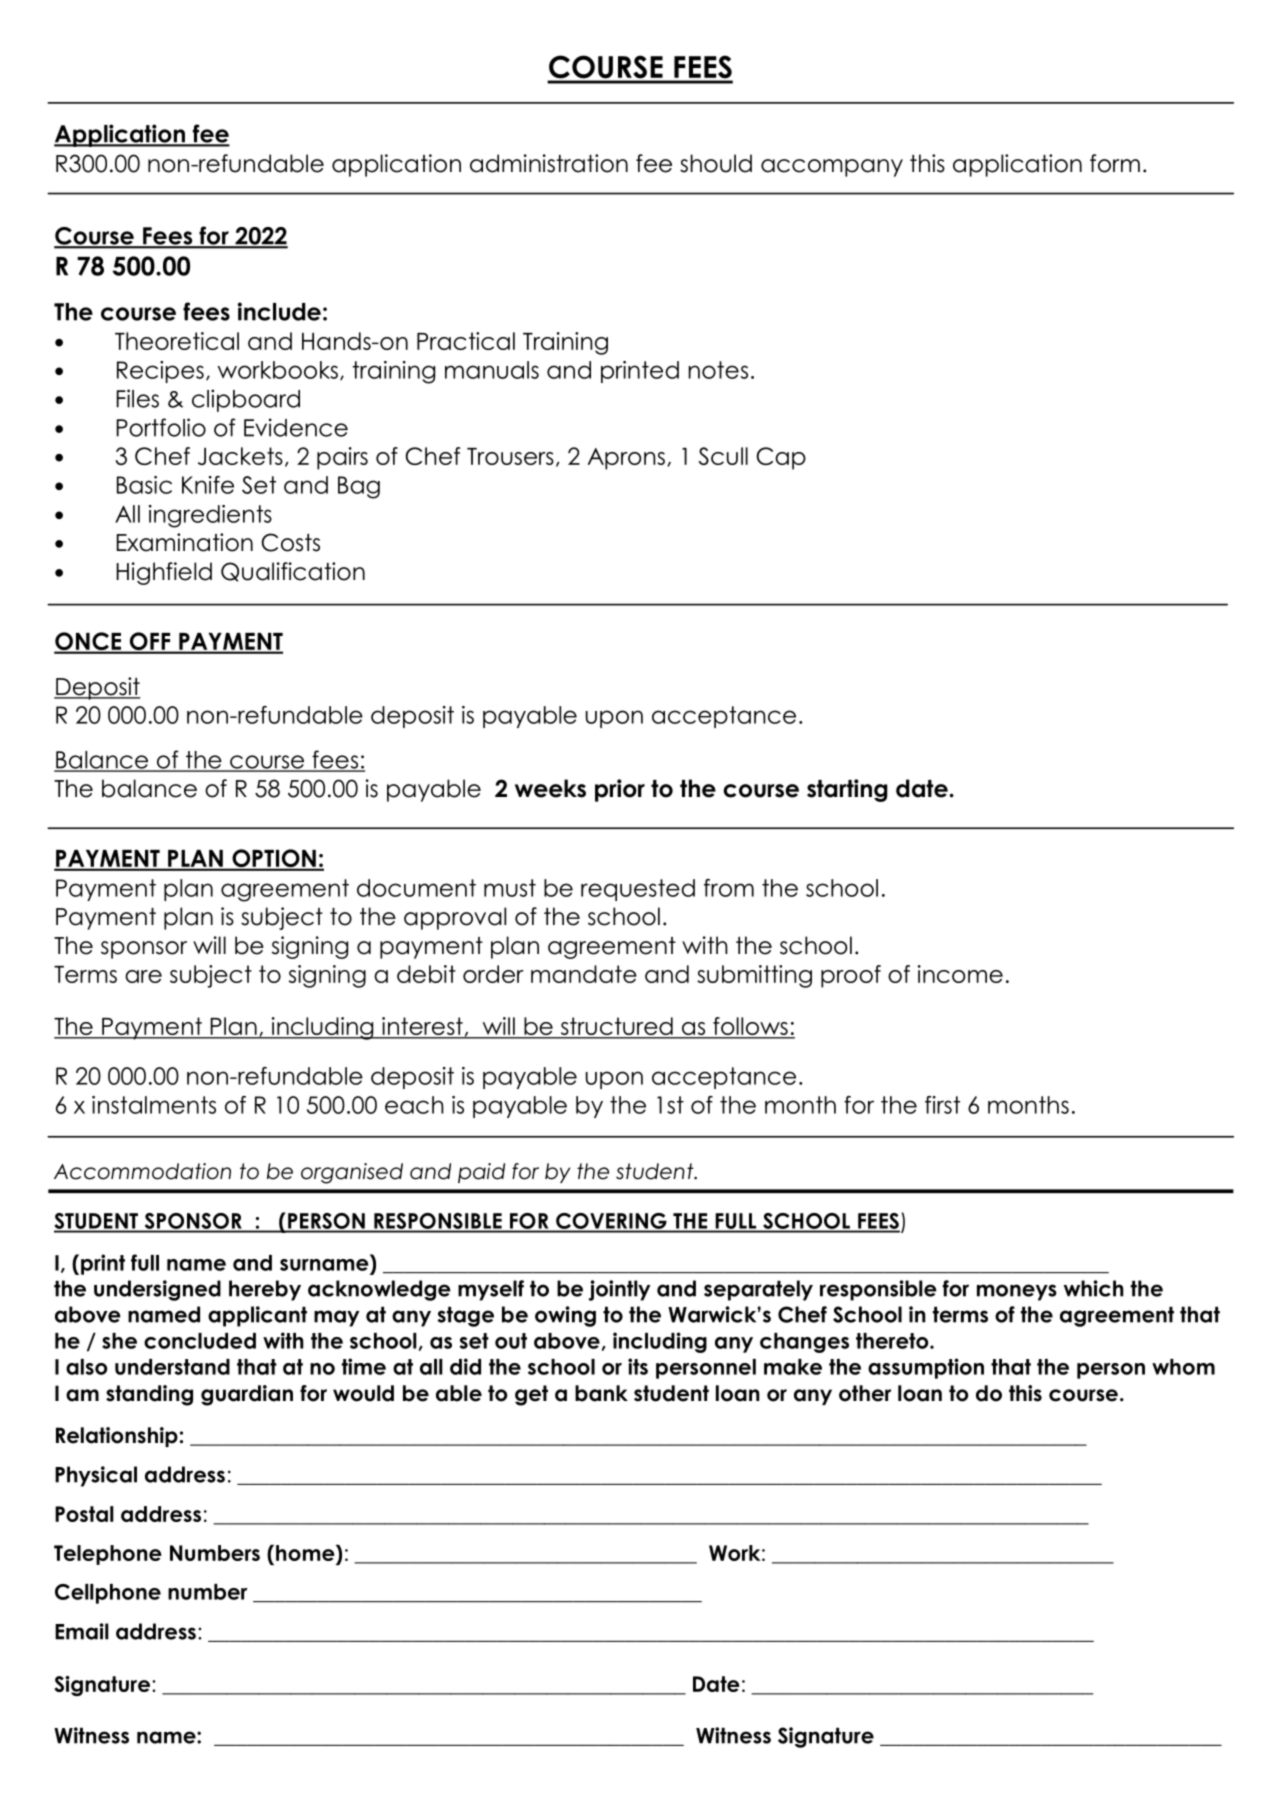  What do you see at coordinates (716, 163) in the screenshot?
I see `should` at bounding box center [716, 163].
